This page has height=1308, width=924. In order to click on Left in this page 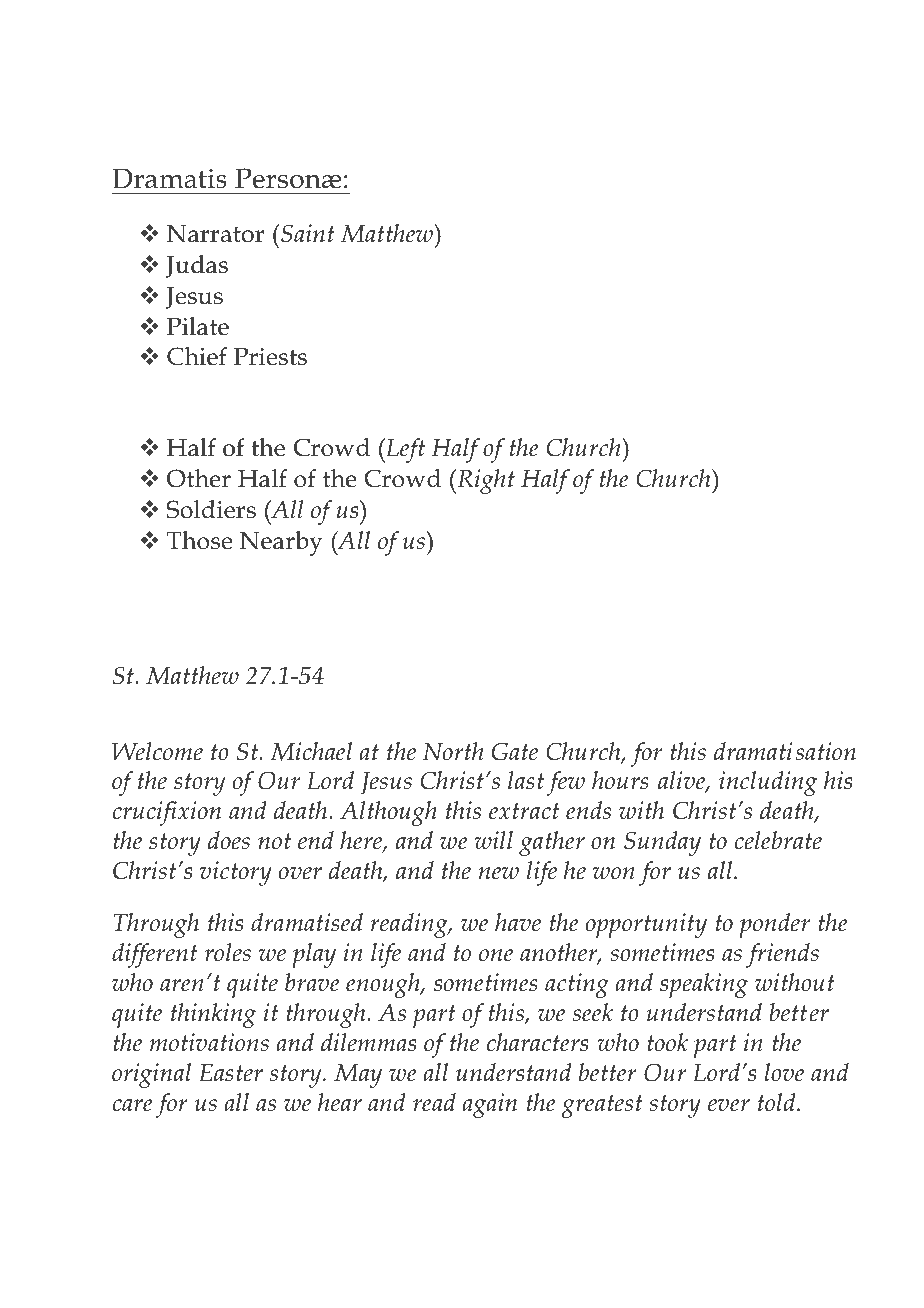, I will do `click(404, 450)`.
